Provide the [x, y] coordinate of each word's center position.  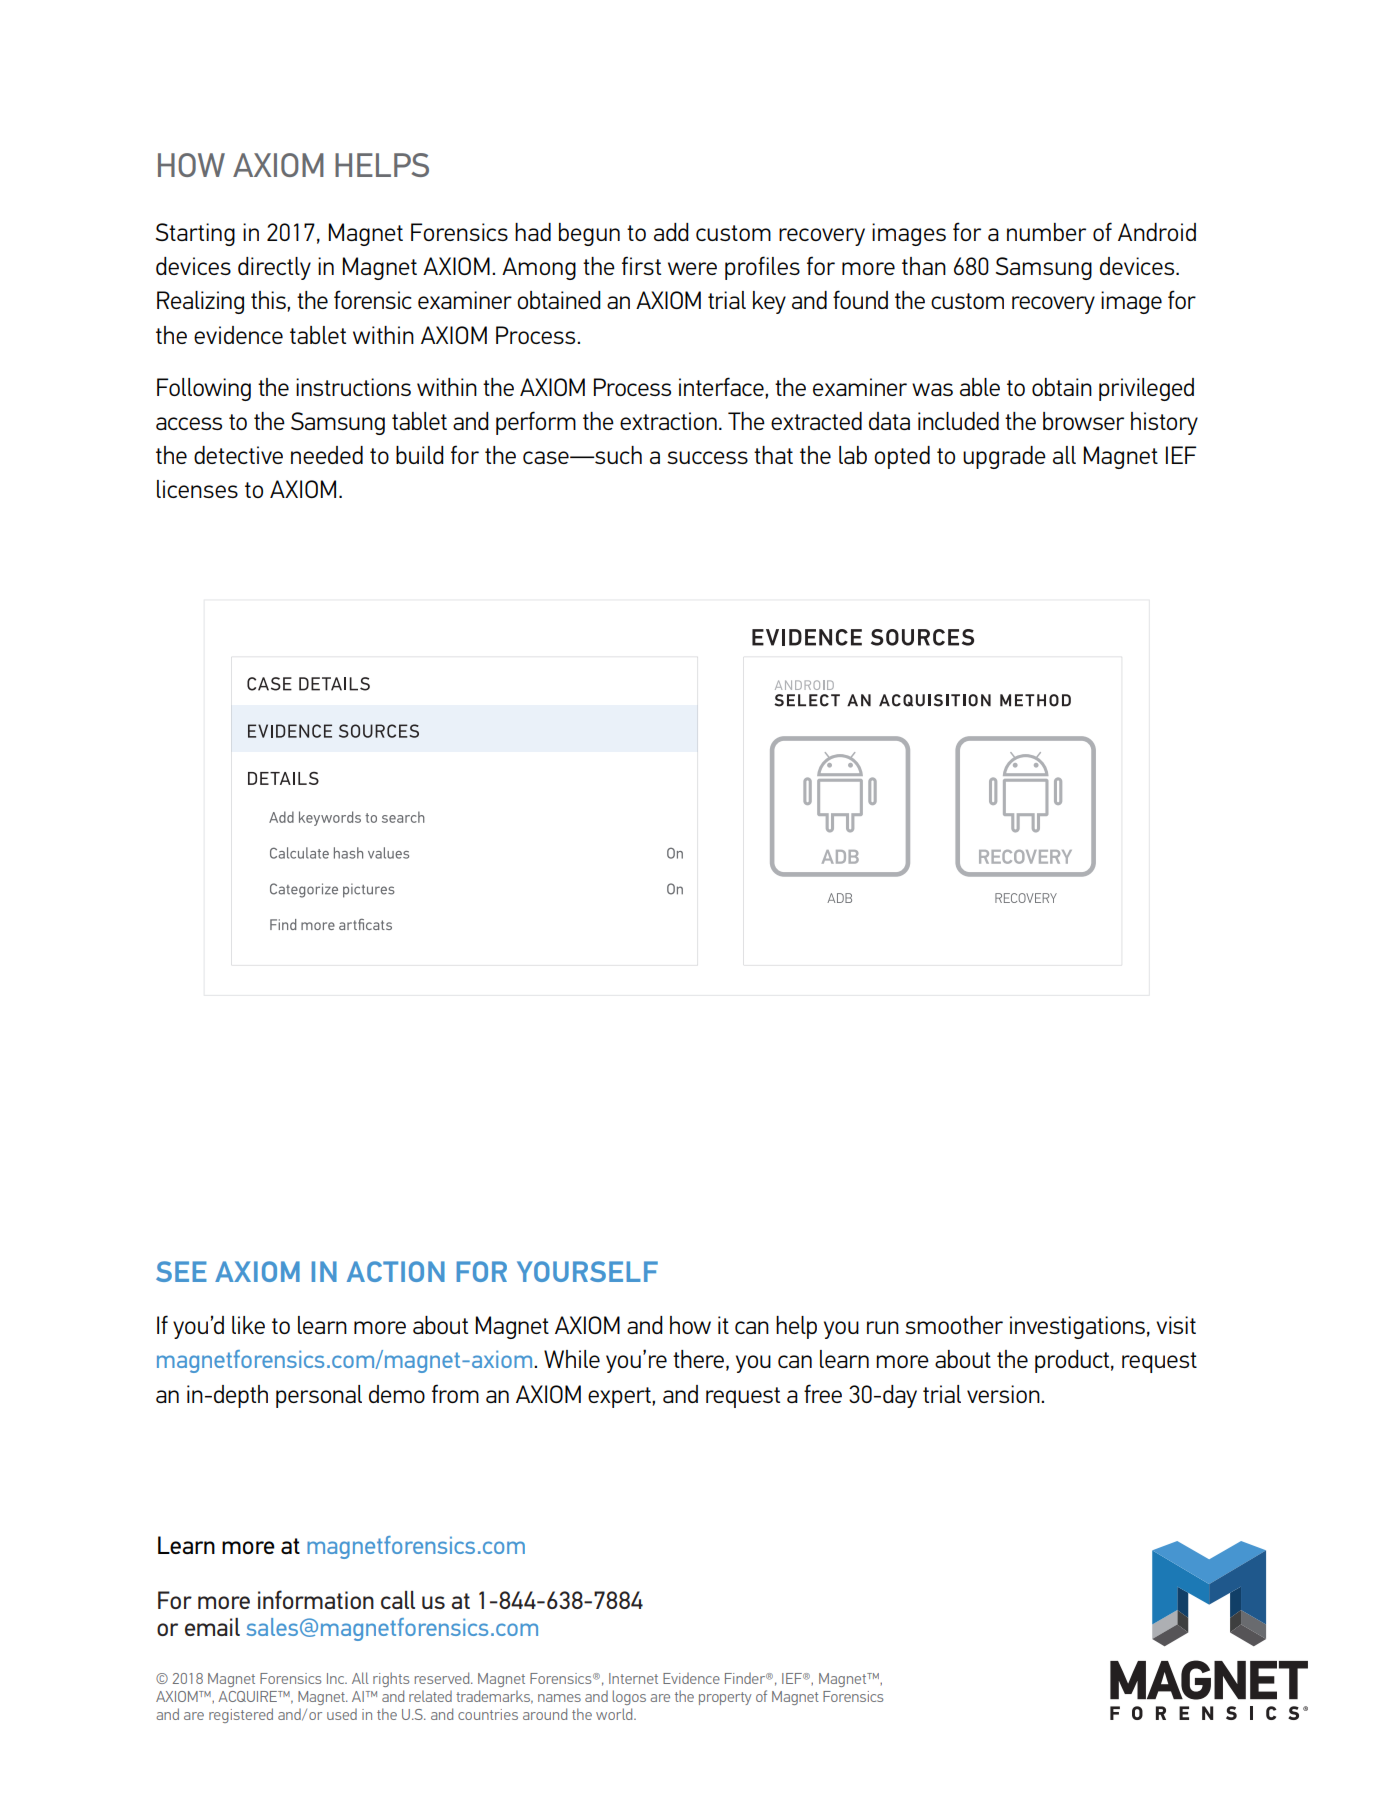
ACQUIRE [248, 1696]
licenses [197, 489]
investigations [1077, 1327]
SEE [181, 1271]
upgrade [1004, 457]
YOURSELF [587, 1271]
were [692, 268]
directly [274, 268]
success [707, 457]
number [1046, 232]
